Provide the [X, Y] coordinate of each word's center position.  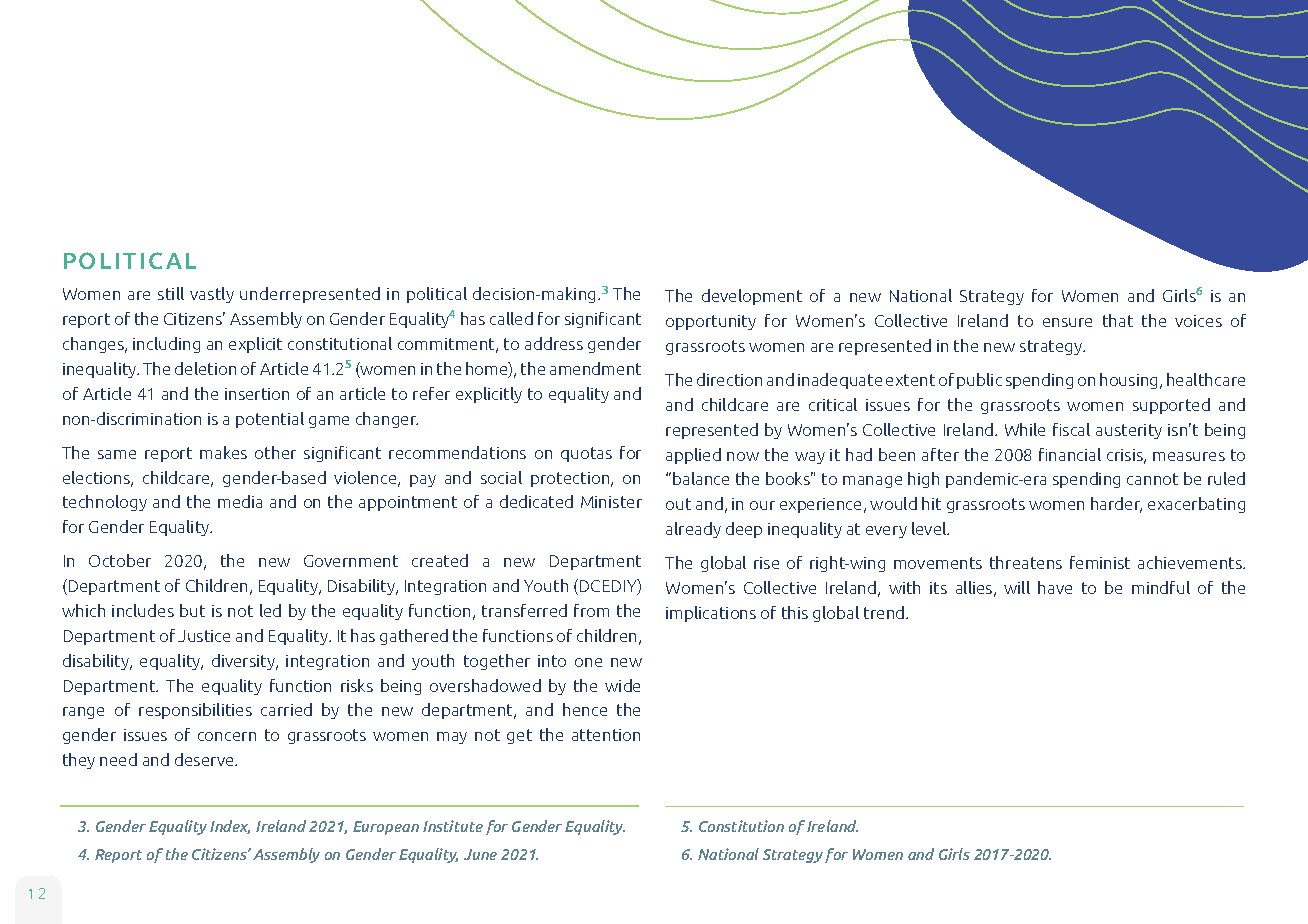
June [480, 854]
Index [230, 827]
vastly [212, 295]
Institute [453, 826]
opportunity [711, 322]
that [1118, 320]
